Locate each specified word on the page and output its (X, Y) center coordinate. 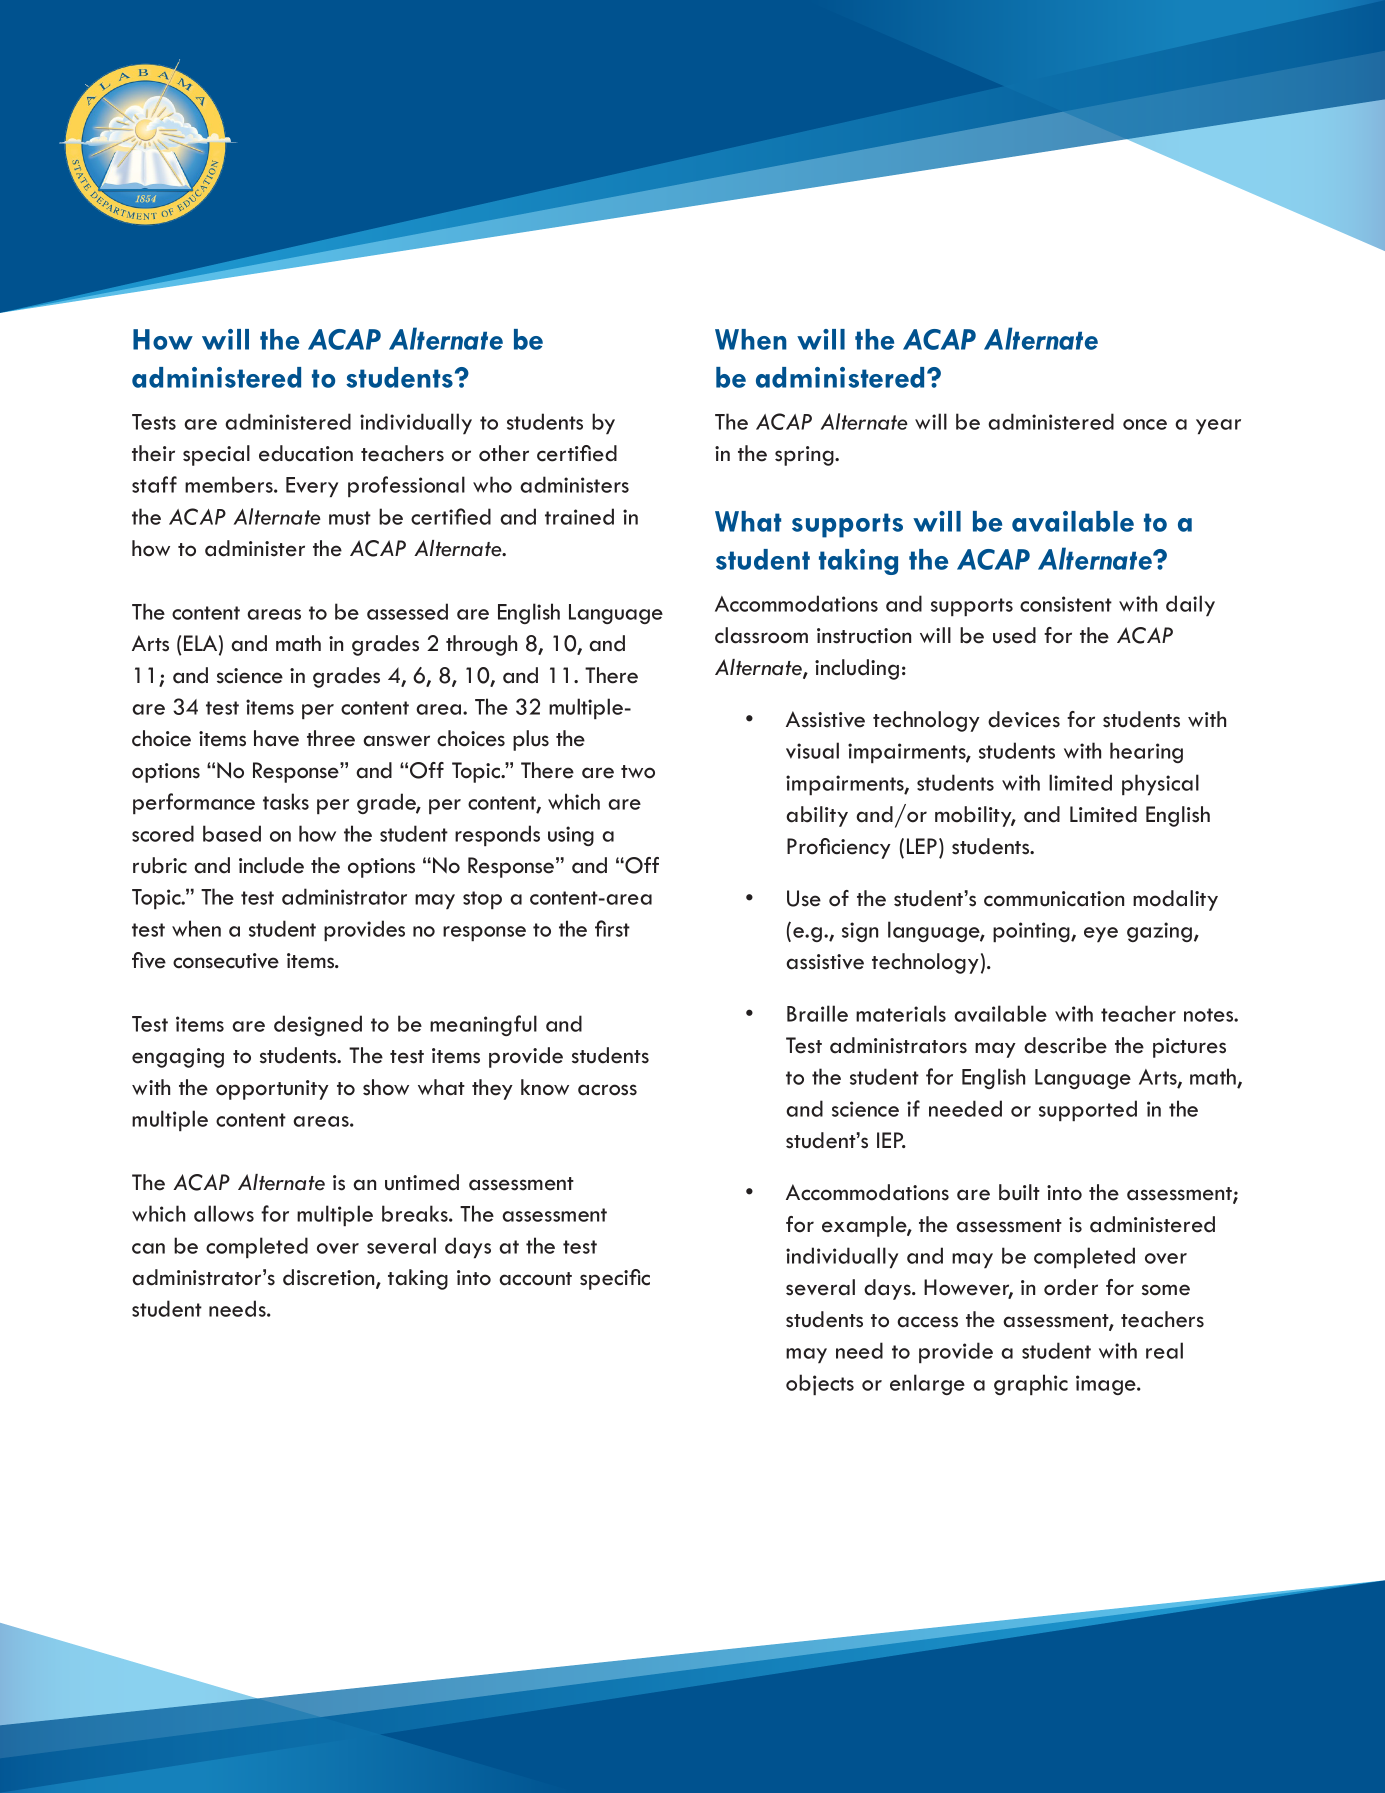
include (271, 865)
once (1145, 424)
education (306, 453)
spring (805, 456)
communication (1054, 899)
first (612, 928)
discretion (330, 1278)
